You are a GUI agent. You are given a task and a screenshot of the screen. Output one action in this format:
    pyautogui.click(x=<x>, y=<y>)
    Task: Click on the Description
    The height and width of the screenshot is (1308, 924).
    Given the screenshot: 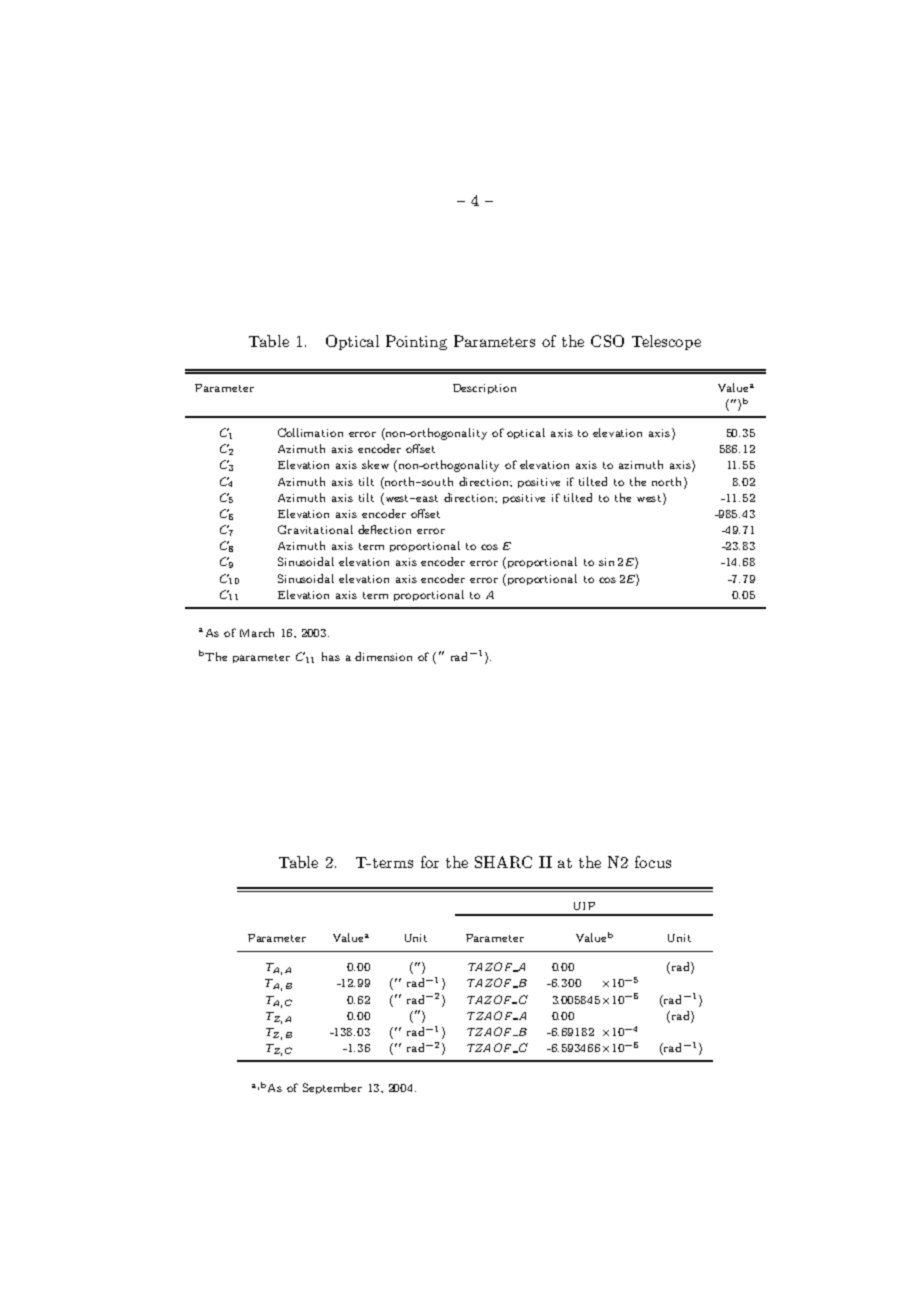 What is the action you would take?
    pyautogui.click(x=484, y=389)
